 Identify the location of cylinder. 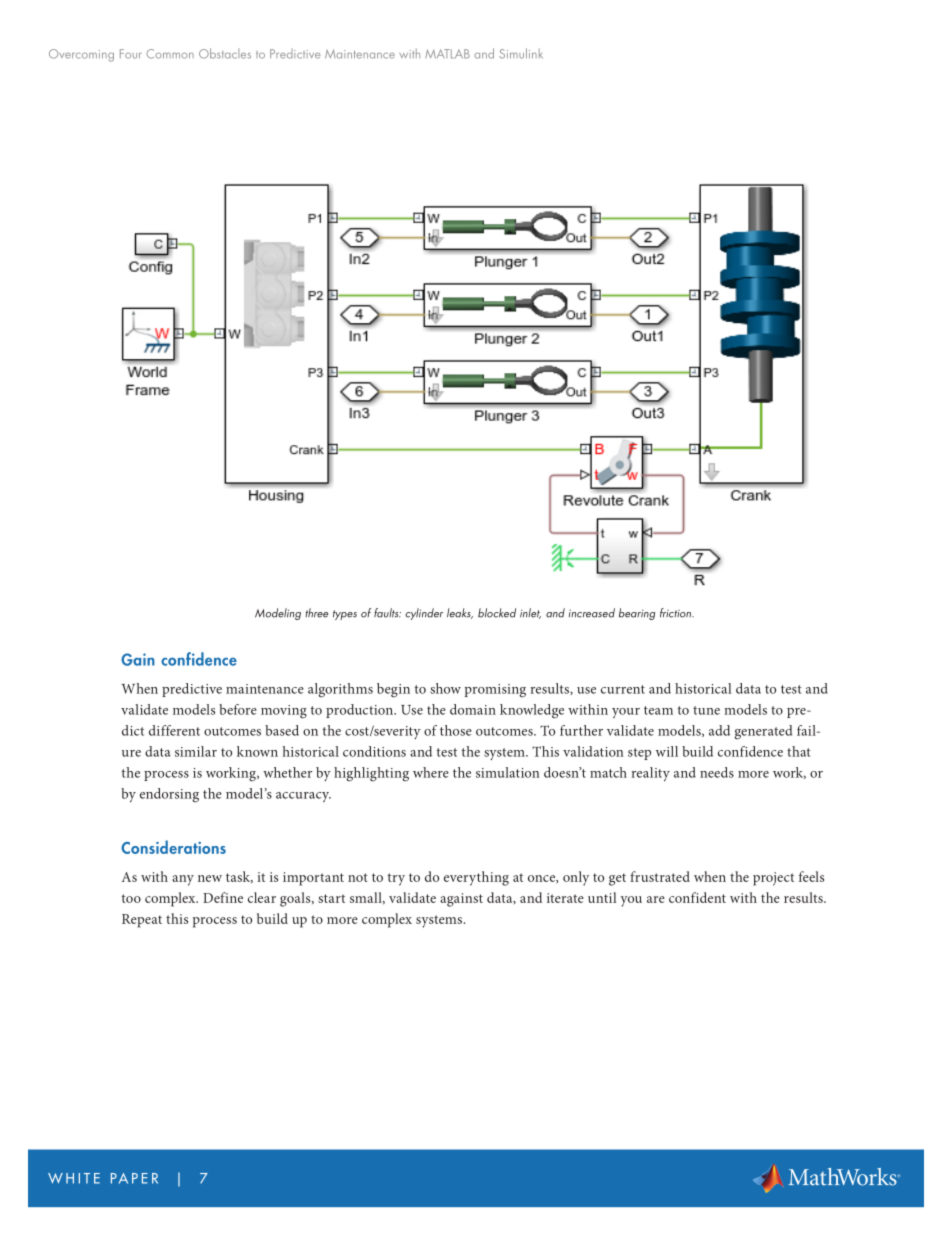
(424, 614).
